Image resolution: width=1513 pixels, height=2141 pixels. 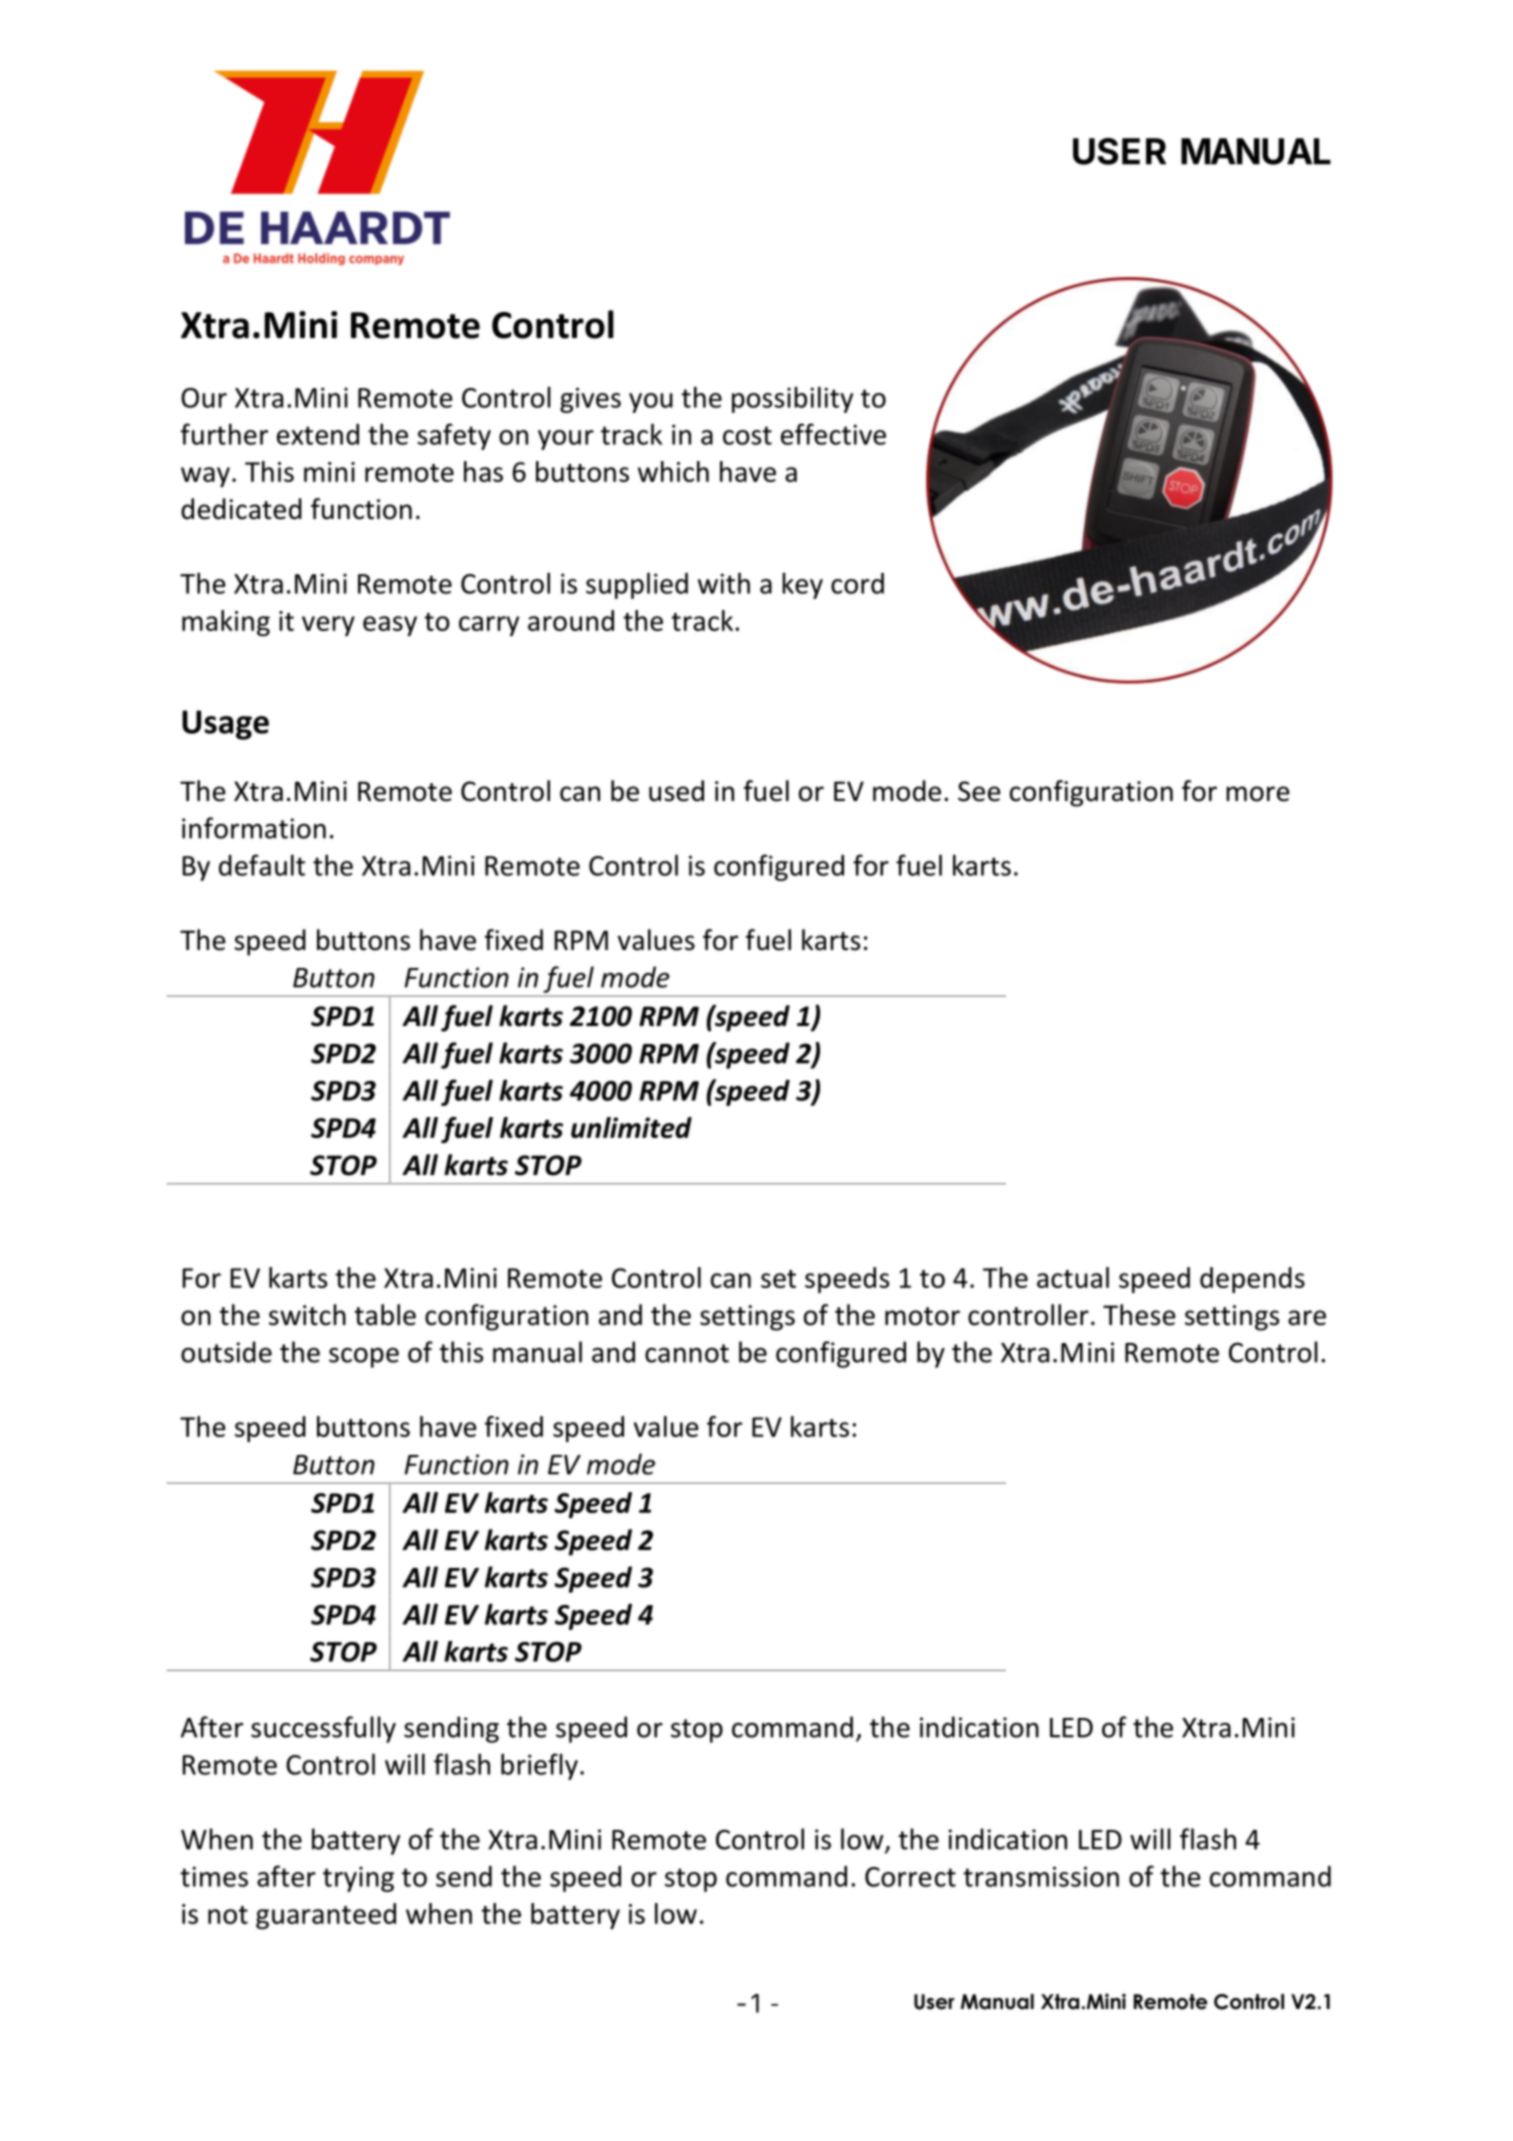 I want to click on trying, so click(x=358, y=1879).
